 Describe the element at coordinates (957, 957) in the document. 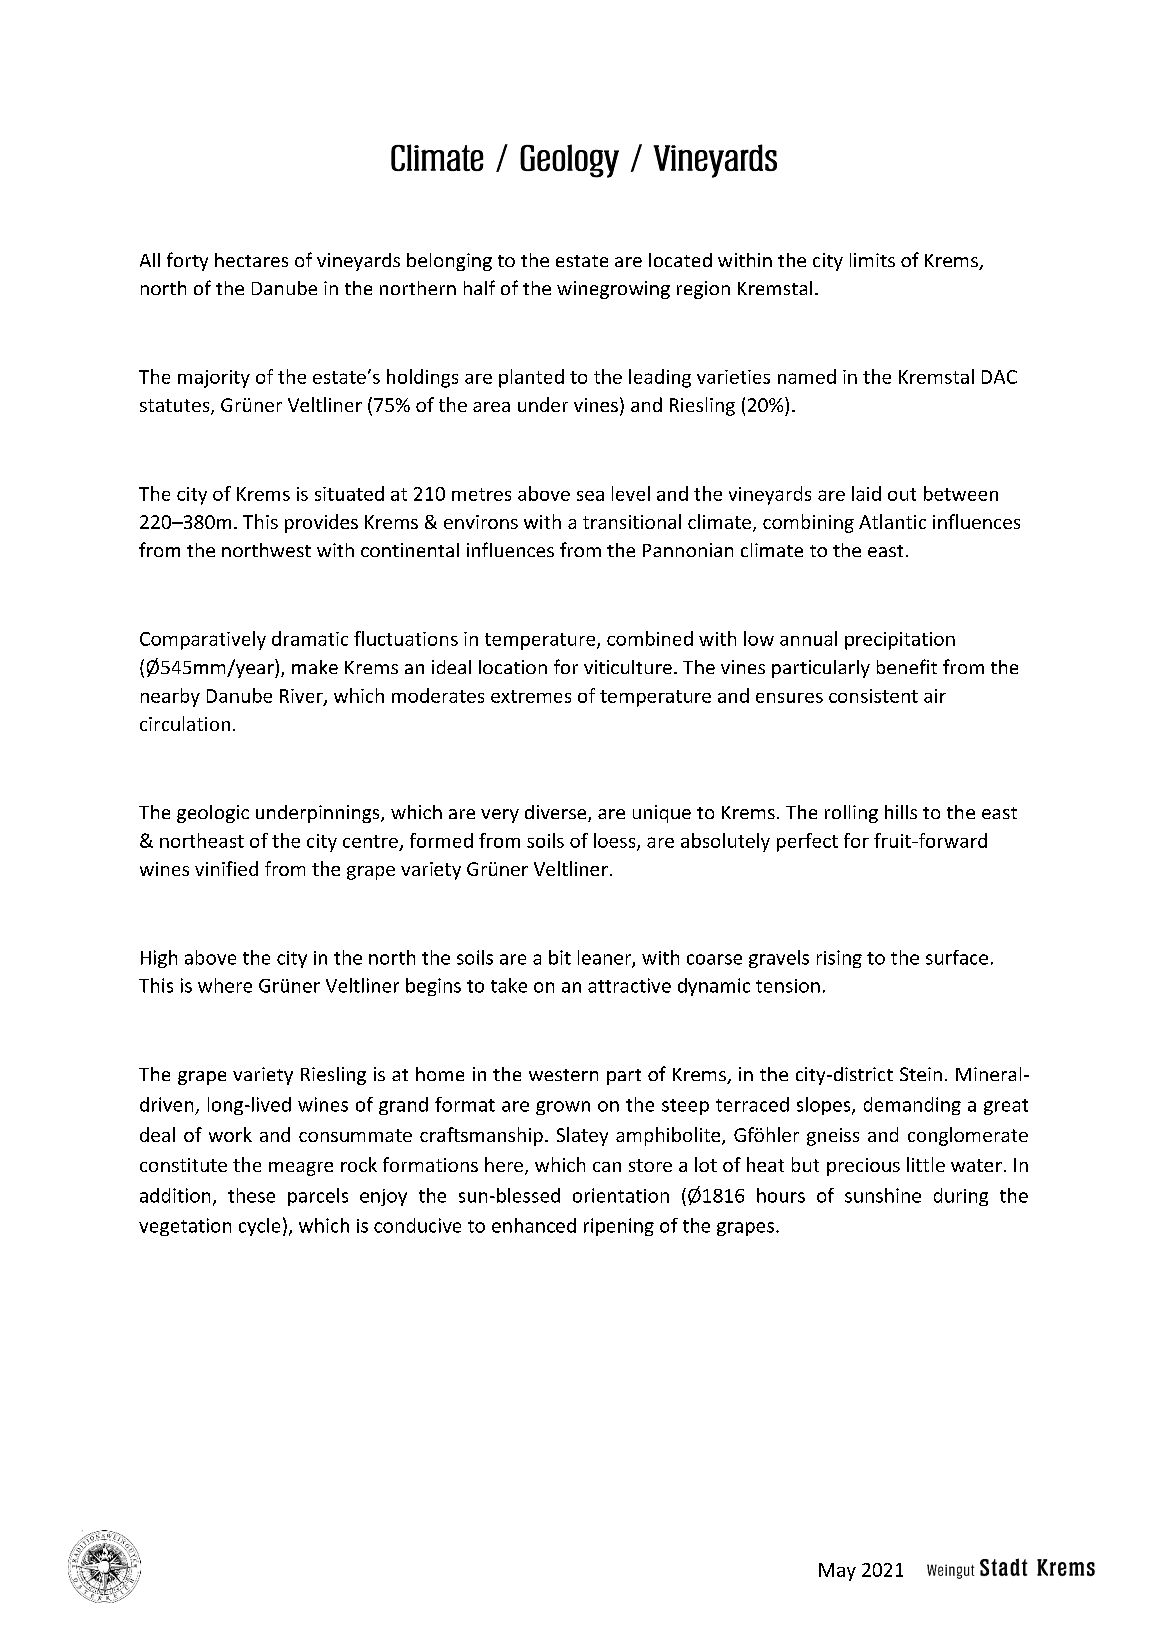

I see `surface` at that location.
